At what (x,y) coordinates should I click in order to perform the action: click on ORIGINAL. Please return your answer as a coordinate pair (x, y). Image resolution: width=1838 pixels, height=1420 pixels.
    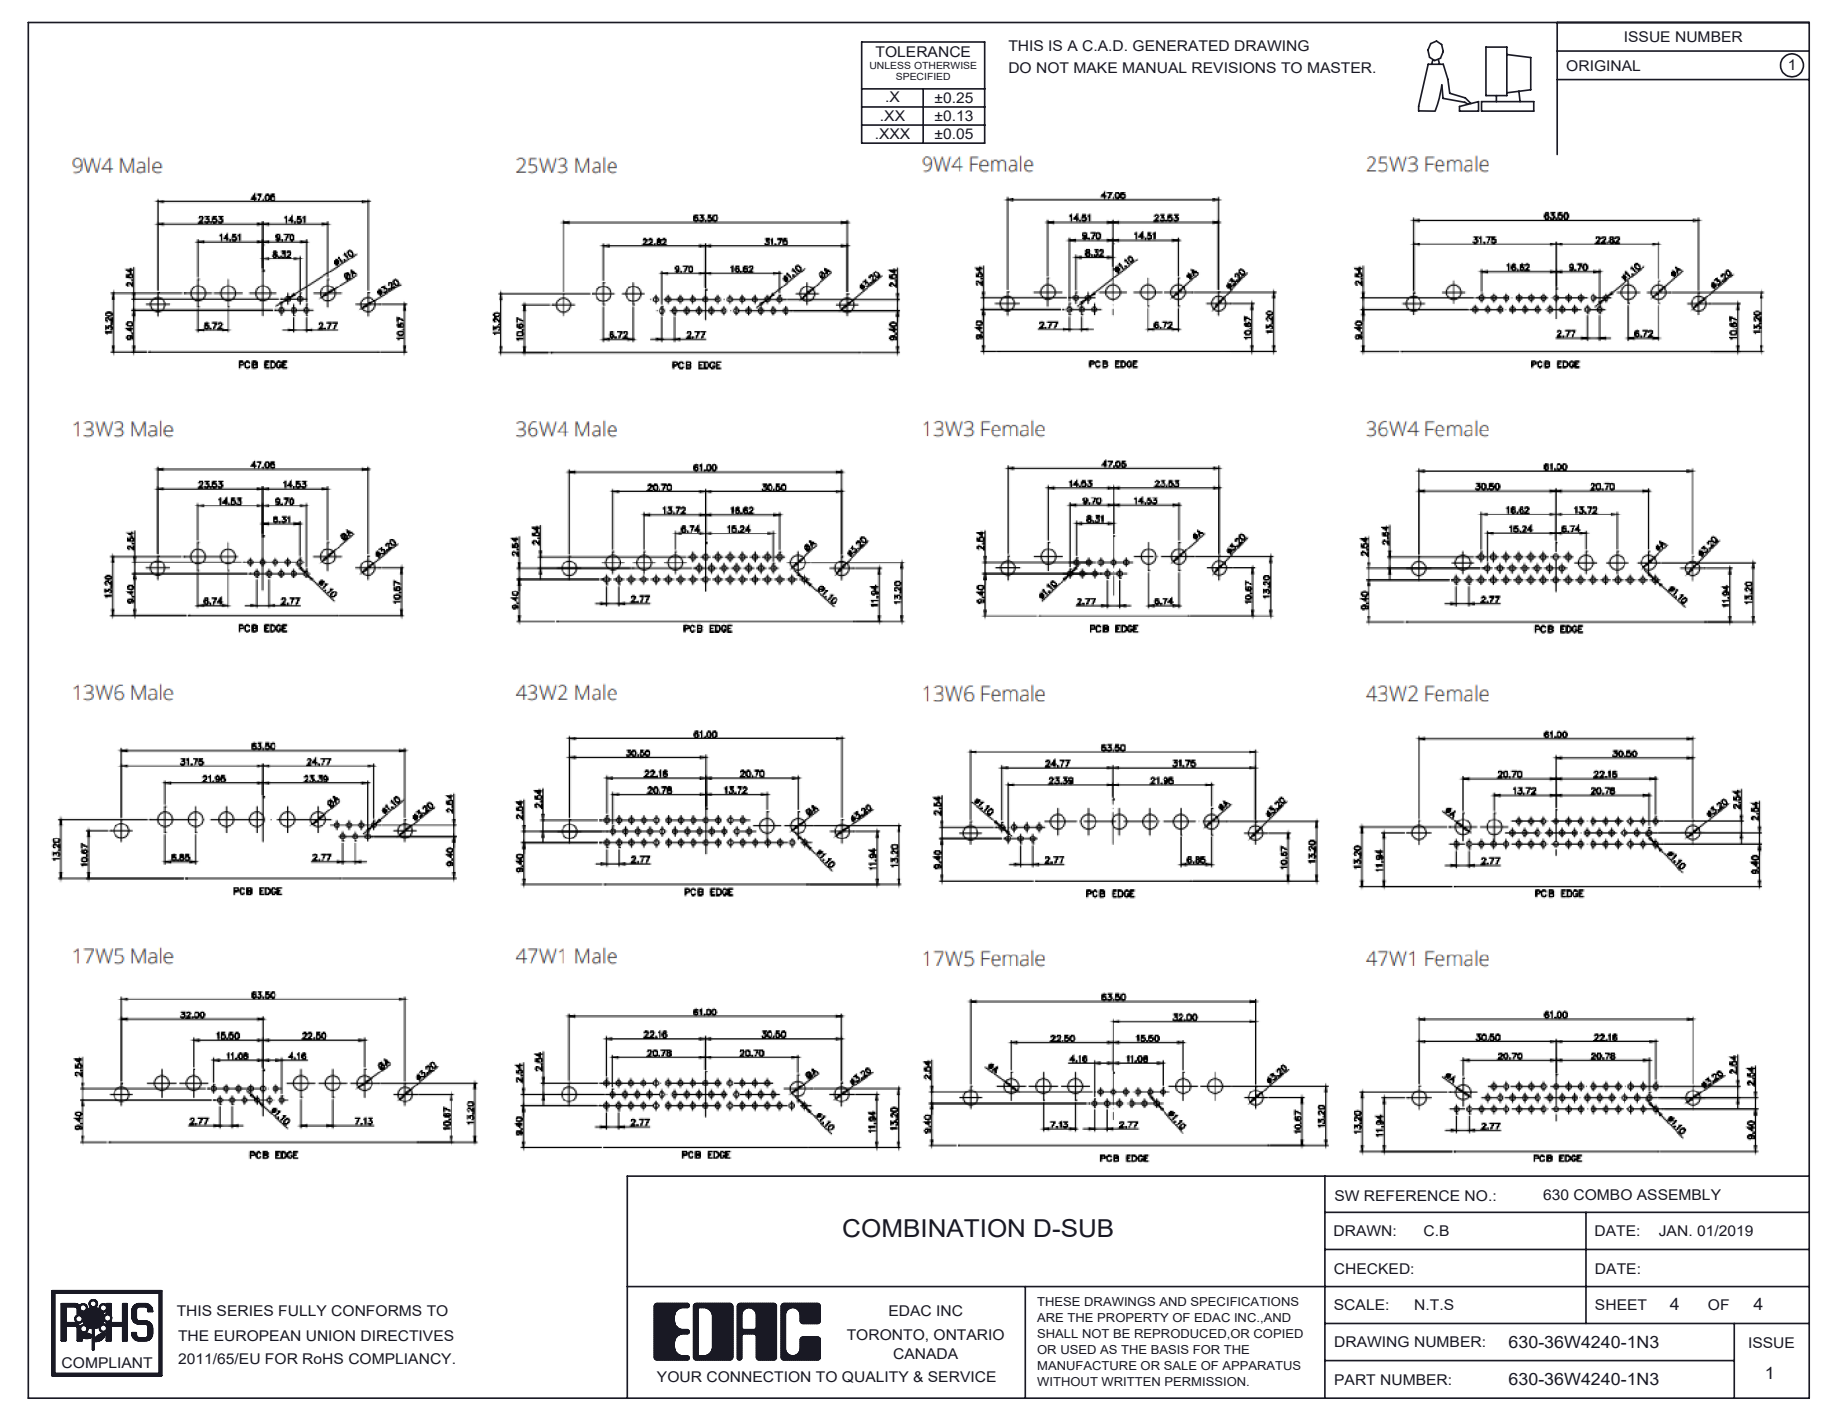
    Looking at the image, I should click on (1603, 66).
